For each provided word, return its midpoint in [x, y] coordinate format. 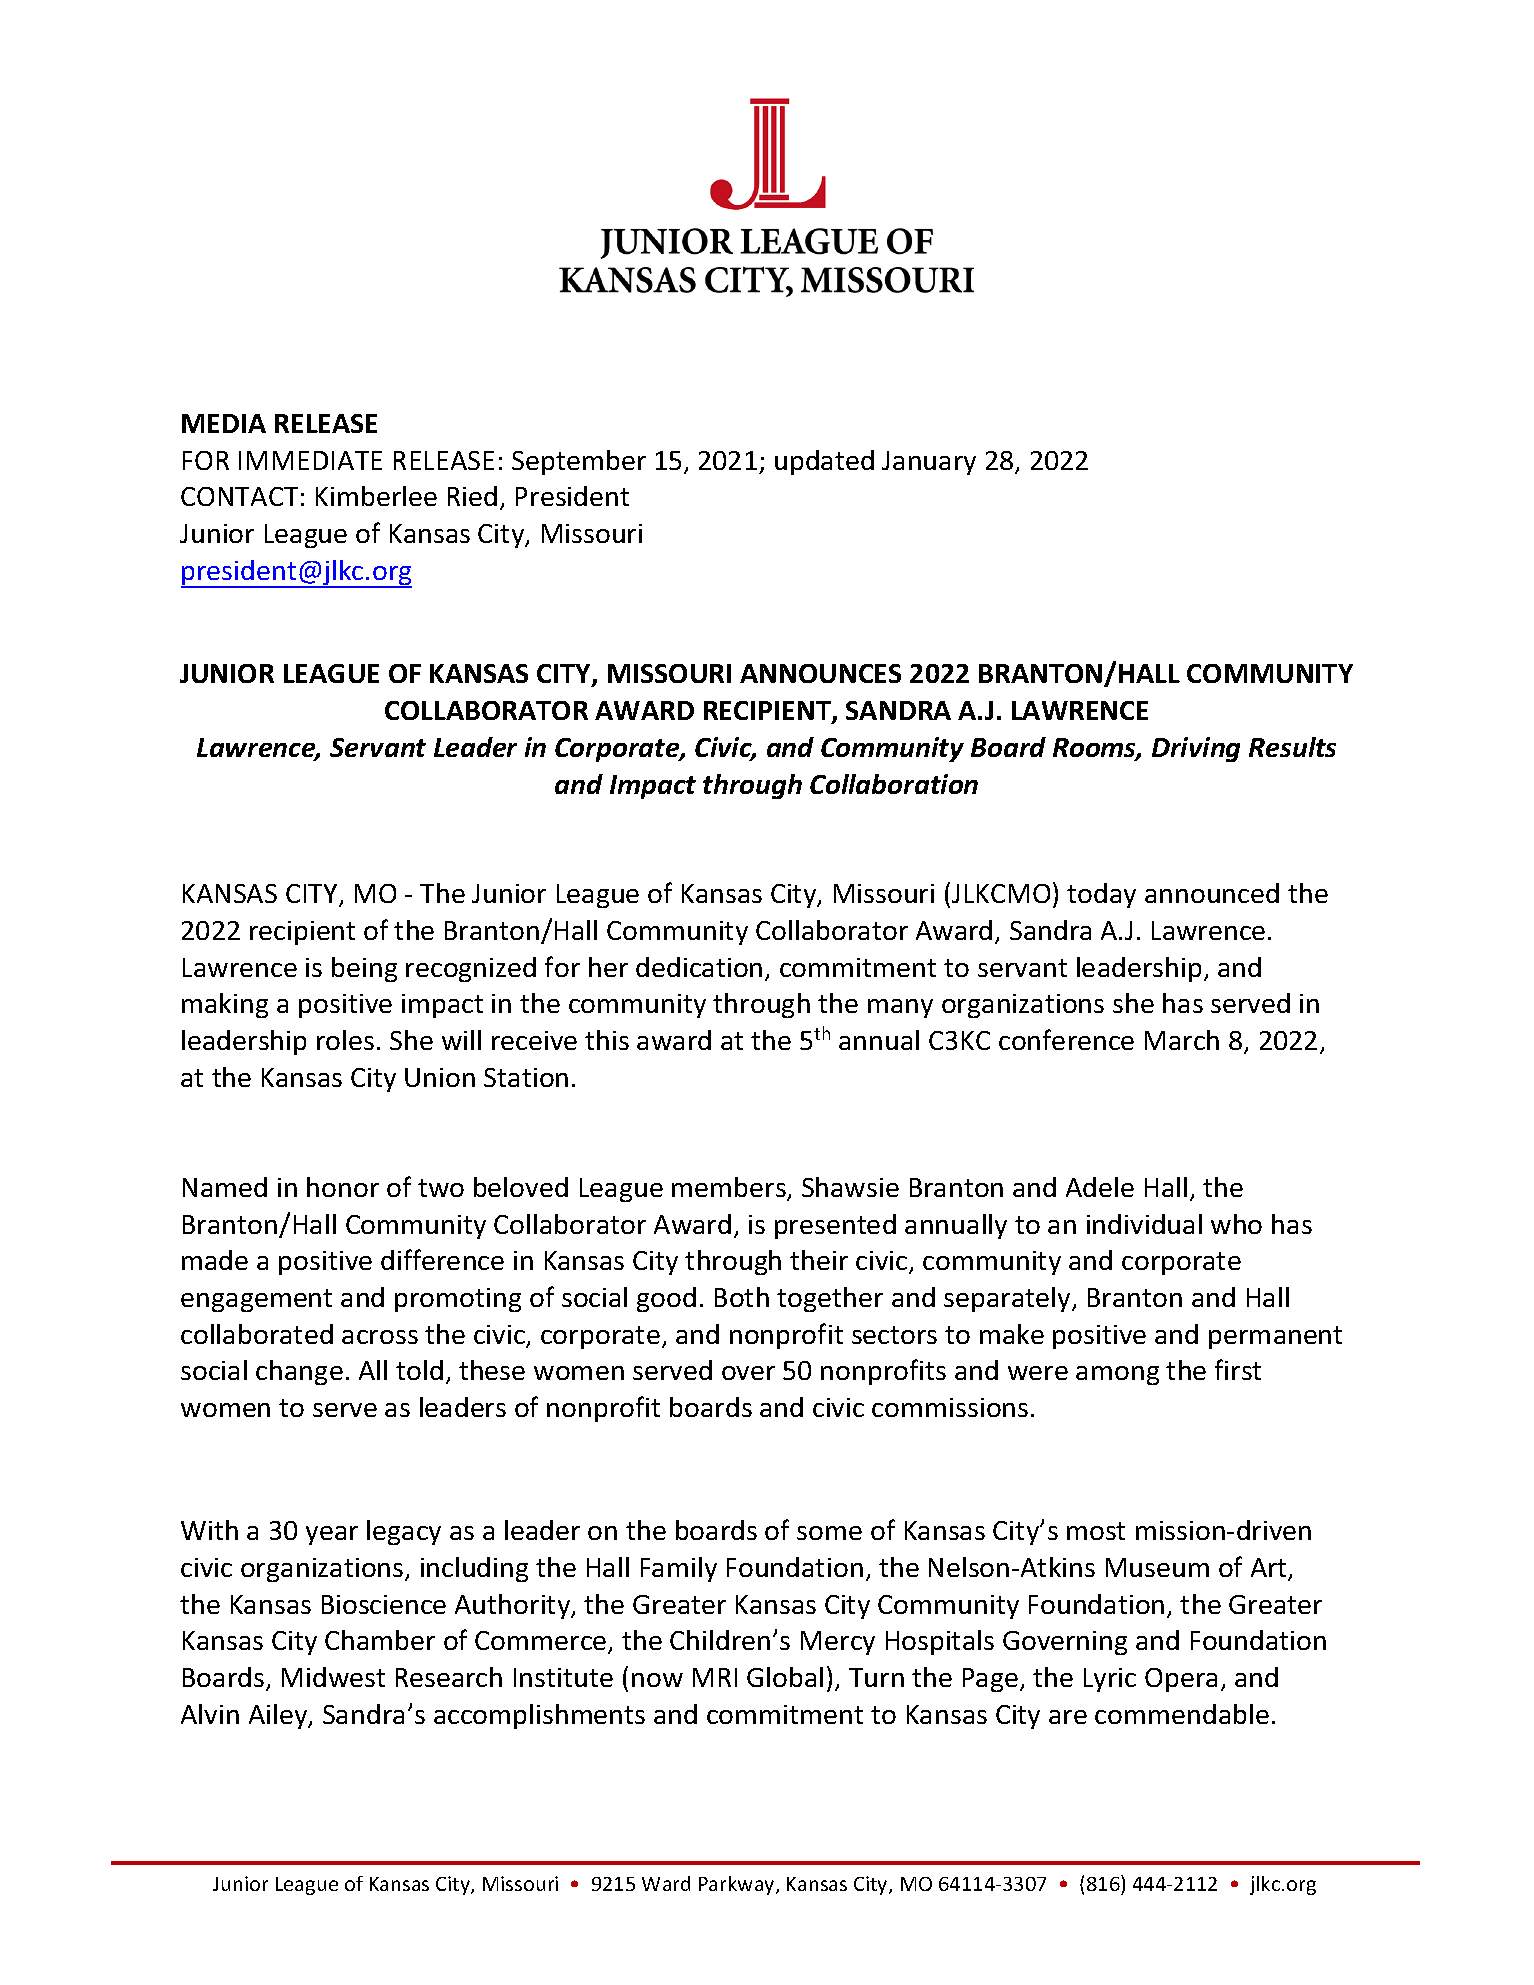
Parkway [738, 1885]
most [1096, 1531]
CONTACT [239, 496]
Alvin [210, 1714]
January [929, 463]
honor [343, 1187]
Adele [1100, 1187]
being [364, 969]
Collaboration [894, 784]
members [730, 1188]
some [829, 1533]
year [332, 1535]
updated [824, 462]
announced [1212, 893]
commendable [1182, 1714]
